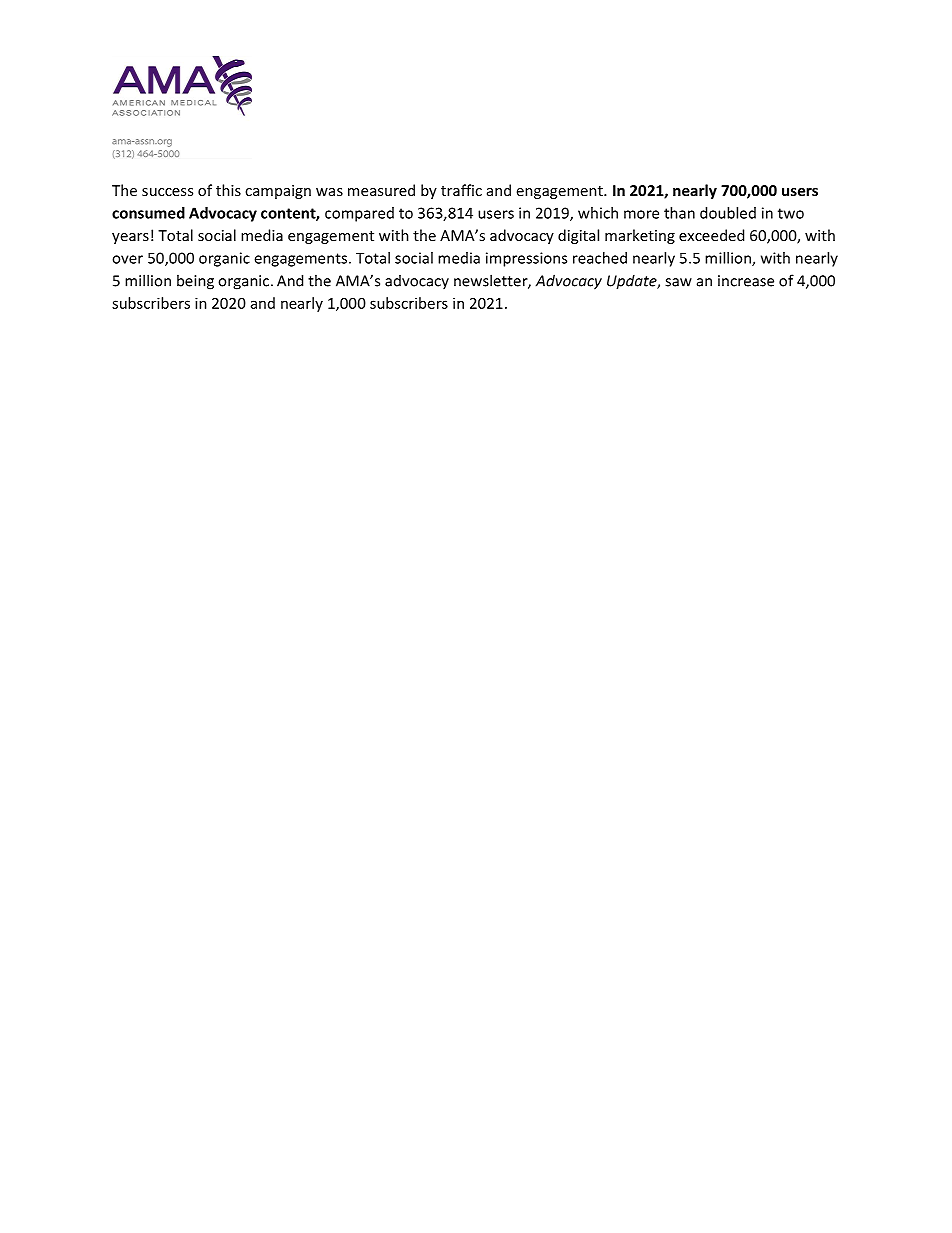  Describe the element at coordinates (678, 282) in the screenshot. I see `saw` at that location.
